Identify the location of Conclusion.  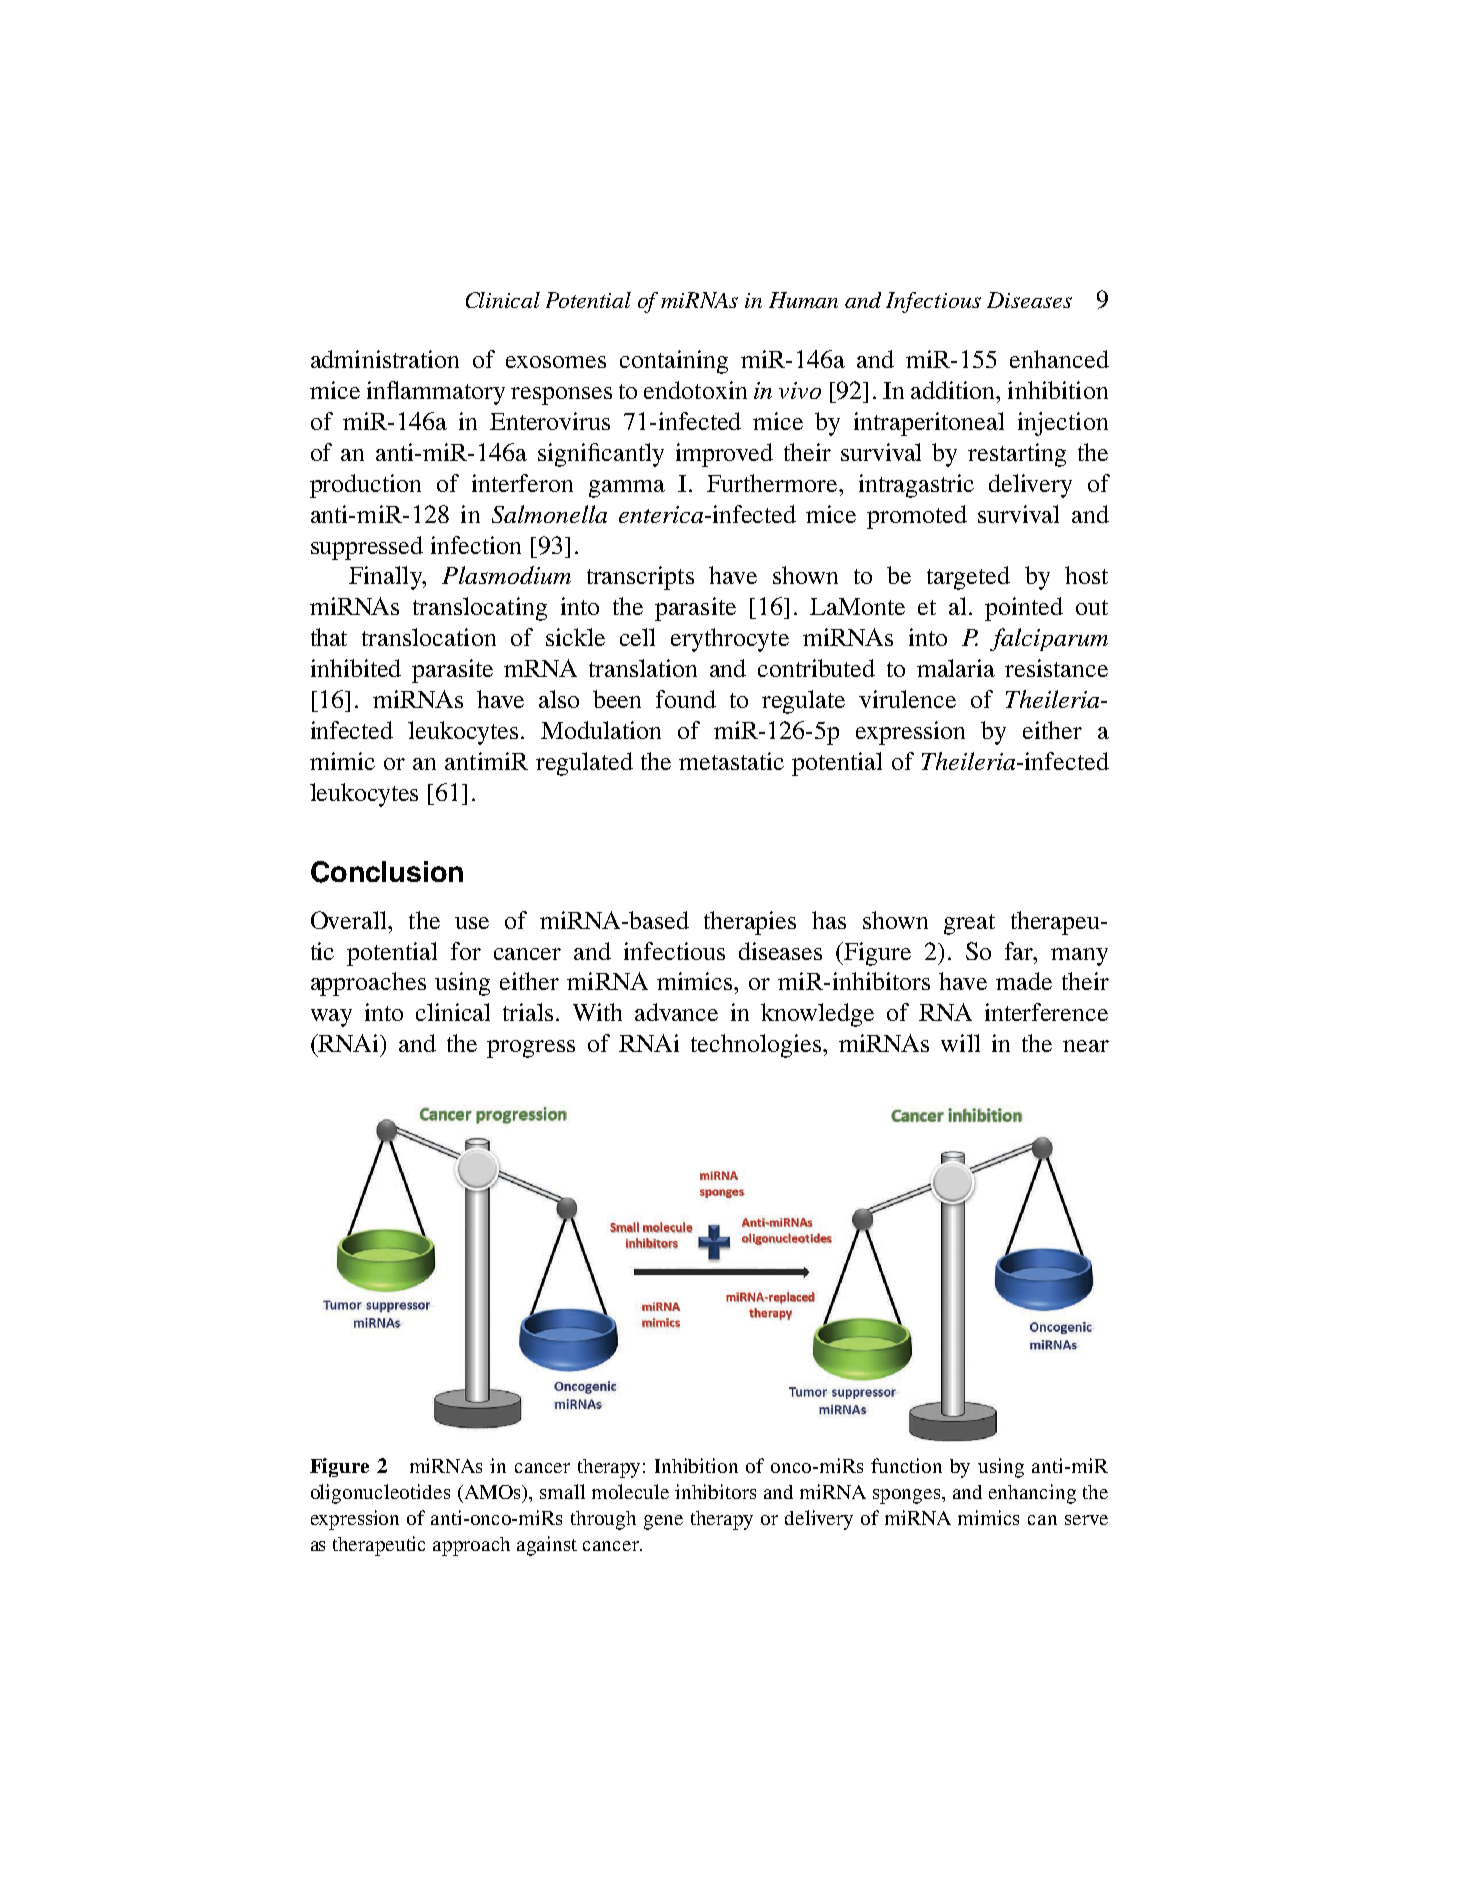
(387, 872).
